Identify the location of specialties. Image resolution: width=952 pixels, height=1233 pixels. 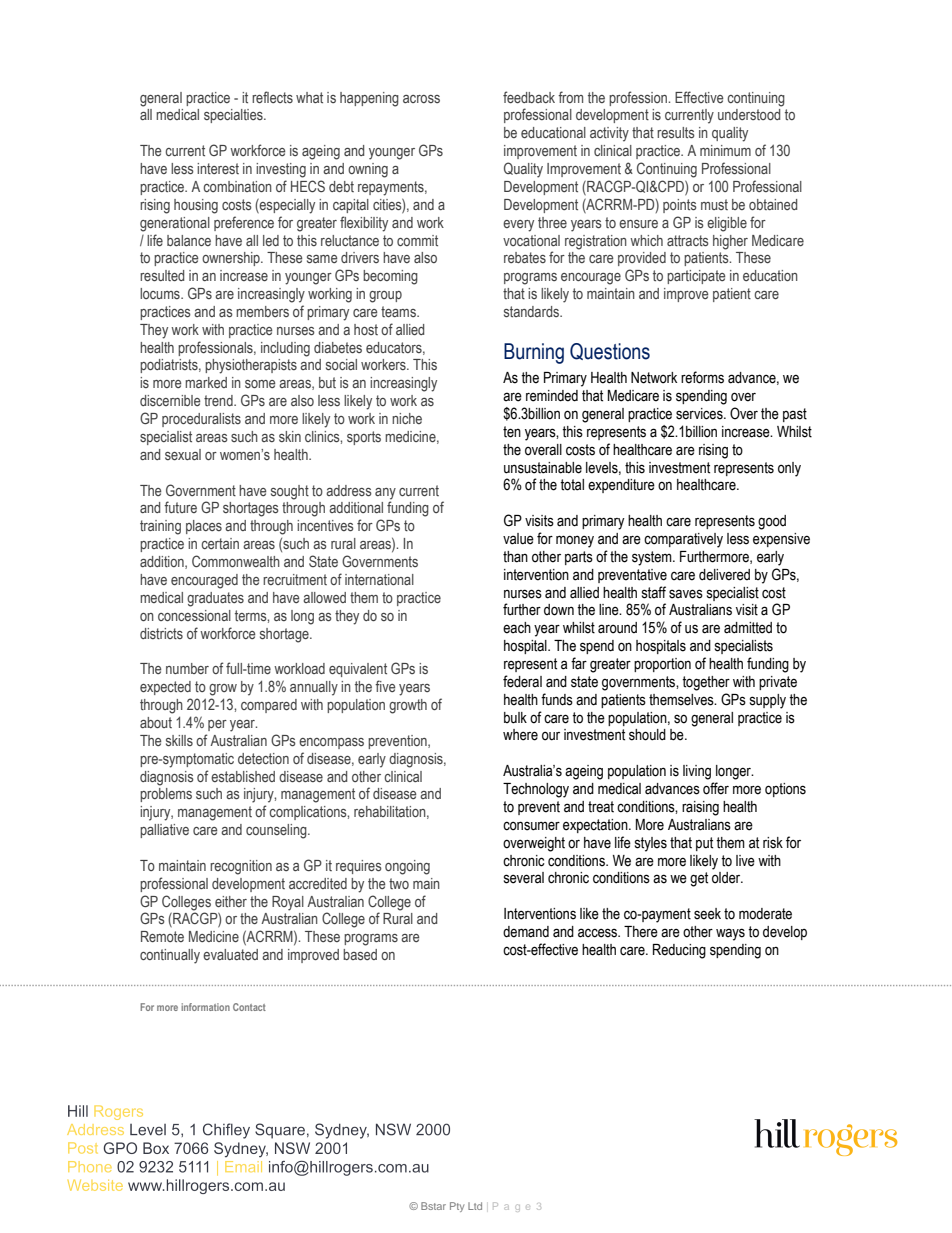
(234, 116).
